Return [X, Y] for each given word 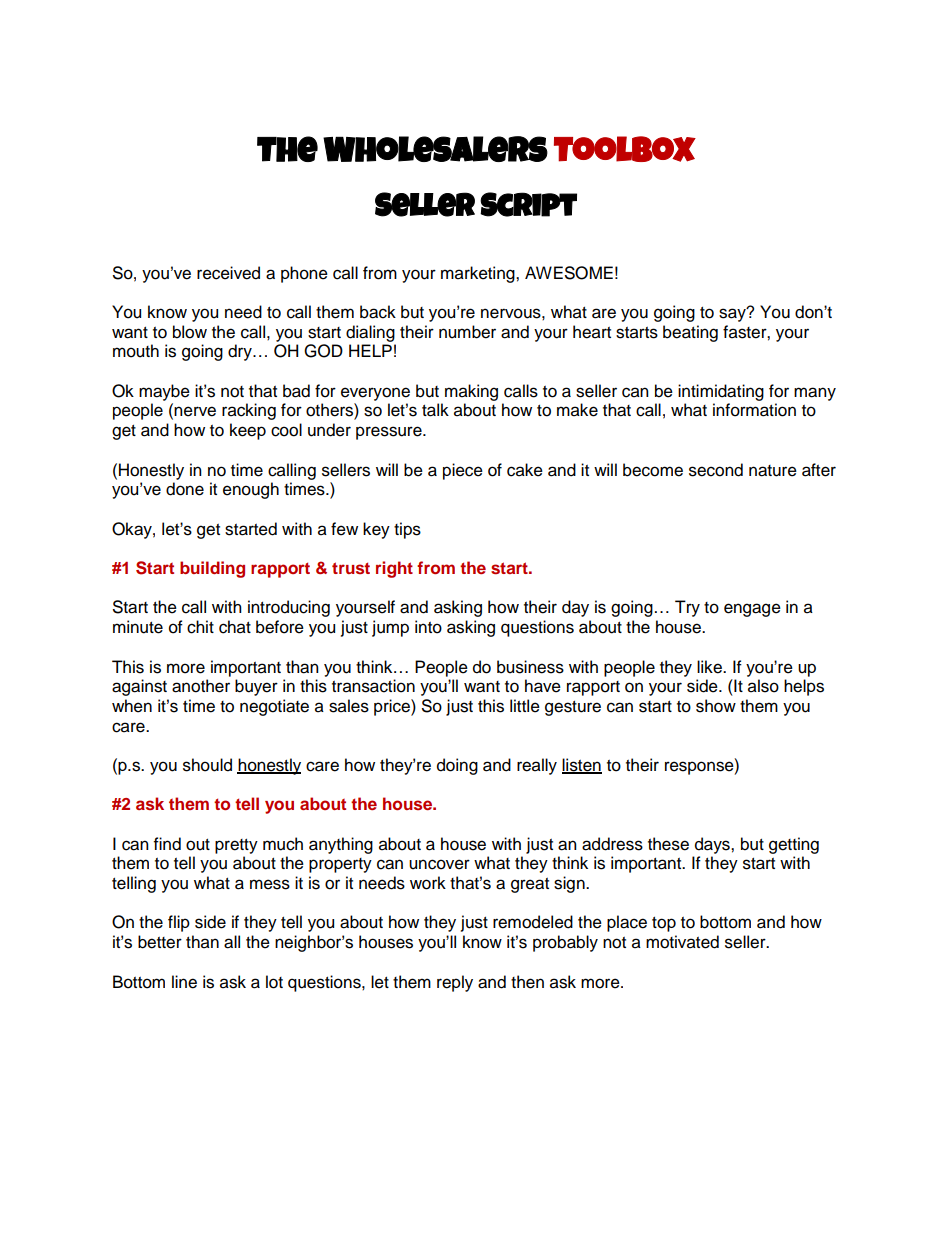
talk [435, 410]
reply [455, 983]
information [754, 410]
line [184, 982]
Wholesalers [435, 149]
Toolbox [625, 149]
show [716, 706]
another [201, 686]
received [228, 273]
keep [248, 431]
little [525, 706]
